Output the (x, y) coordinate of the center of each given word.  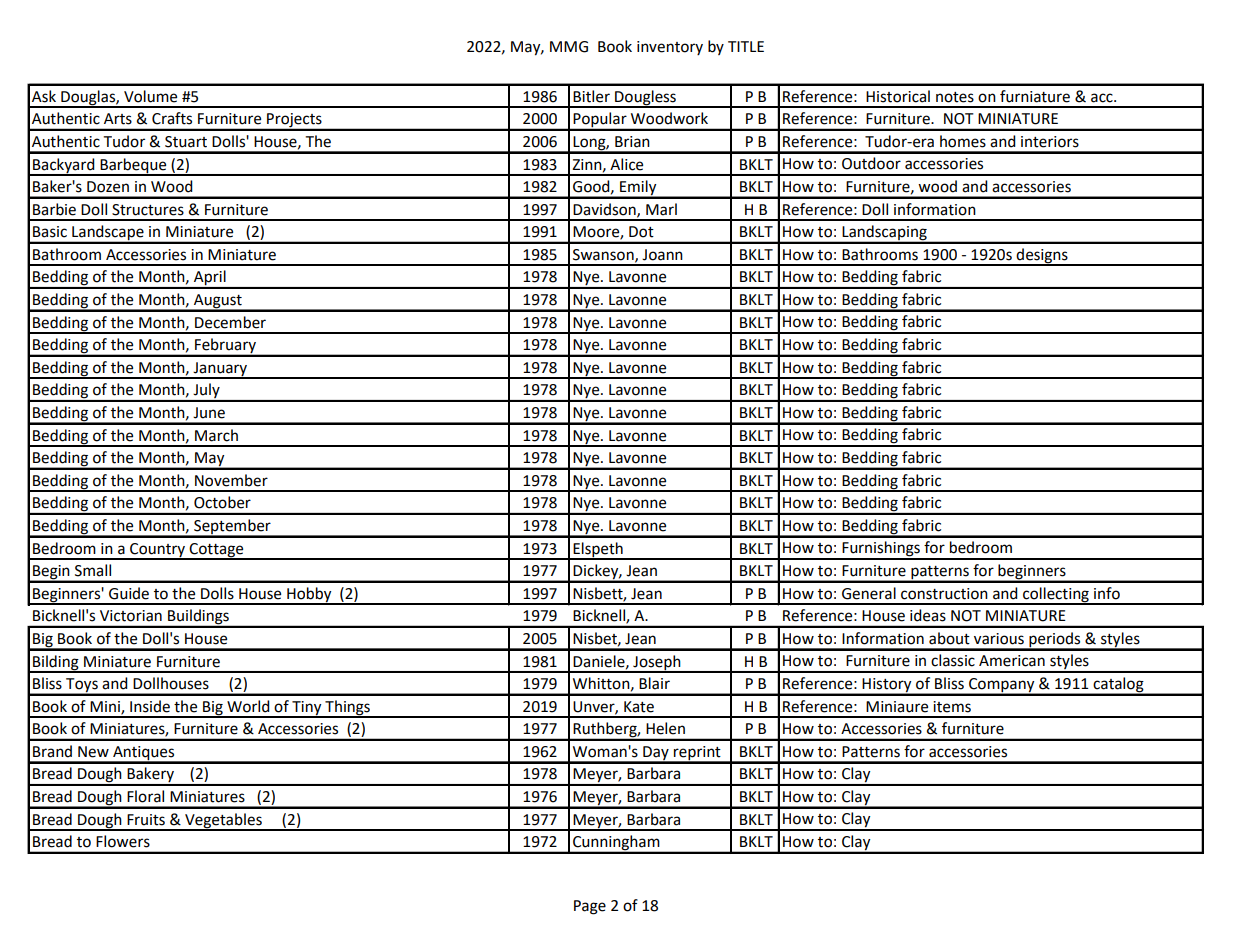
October (222, 502)
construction (944, 594)
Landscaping (884, 234)
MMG (569, 47)
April (210, 279)
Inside (150, 706)
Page (590, 907)
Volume (150, 96)
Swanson (604, 255)
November (231, 480)
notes (955, 97)
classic (953, 660)
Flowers (123, 841)
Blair (654, 683)
